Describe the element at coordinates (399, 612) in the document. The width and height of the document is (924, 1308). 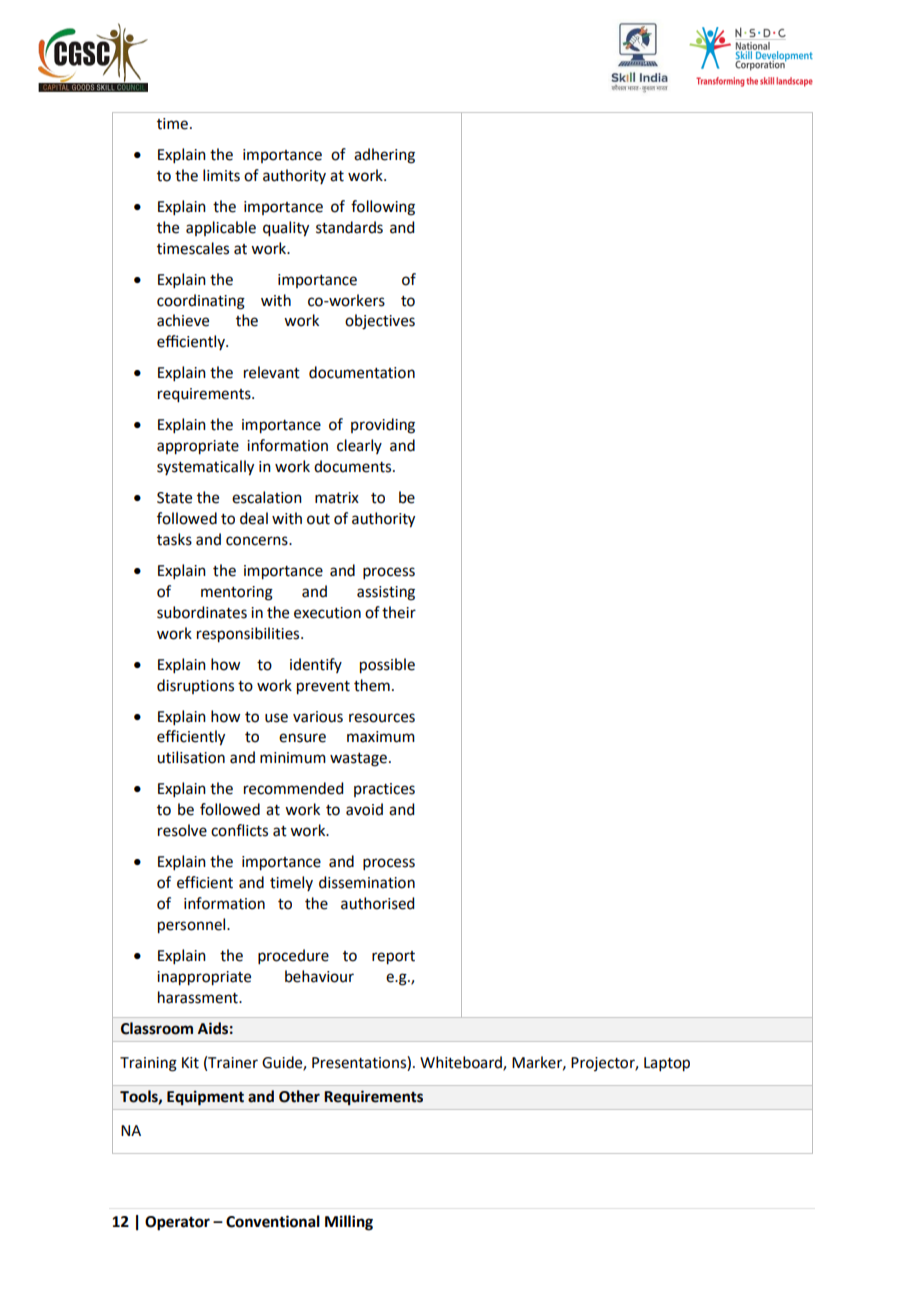
I see `their` at that location.
